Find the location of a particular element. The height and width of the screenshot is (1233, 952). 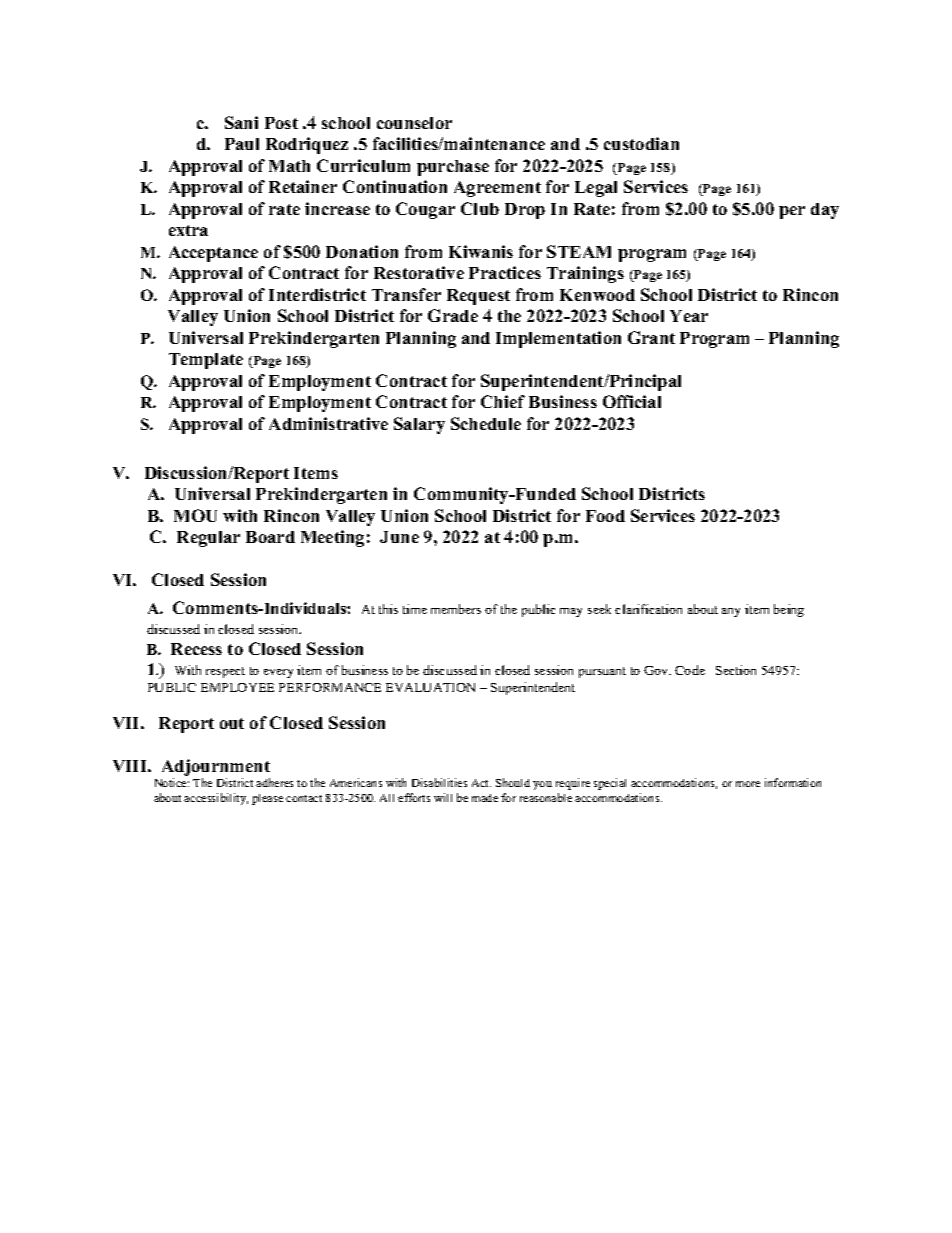

Schedule is located at coordinates (486, 423).
